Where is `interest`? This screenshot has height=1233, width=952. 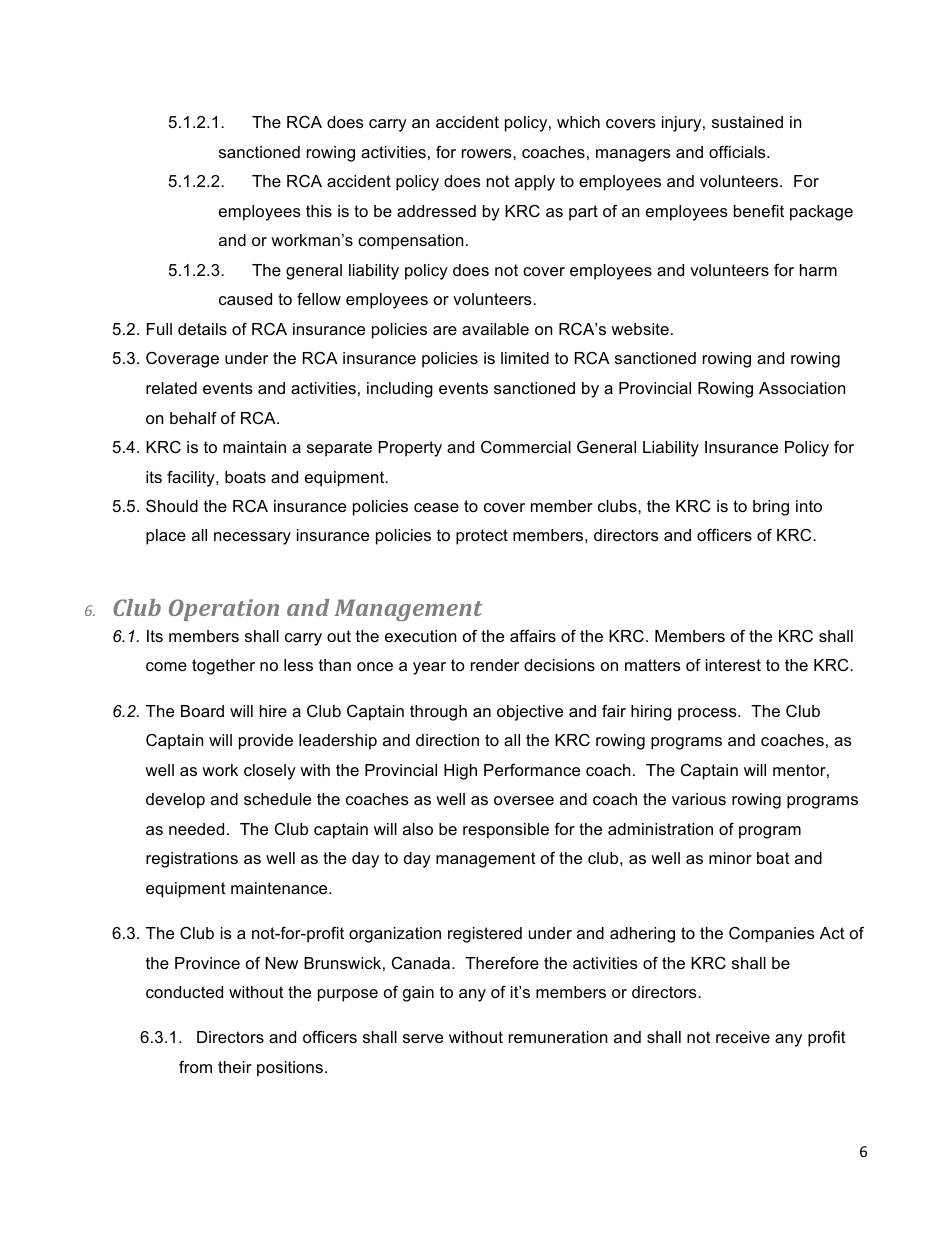 interest is located at coordinates (733, 665).
